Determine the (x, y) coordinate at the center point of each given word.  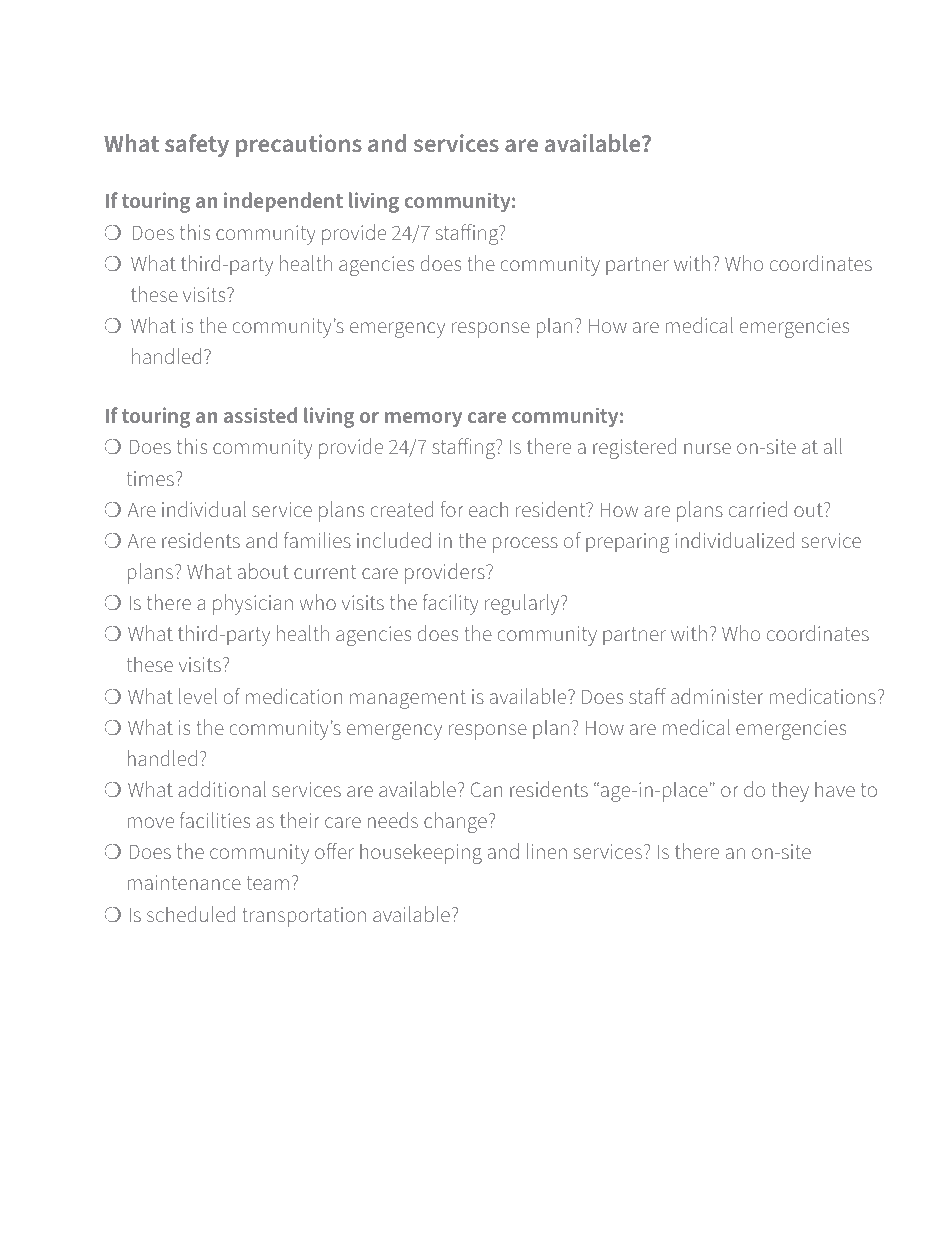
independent (283, 202)
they (790, 791)
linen (547, 851)
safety (197, 145)
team (268, 883)
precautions (299, 145)
